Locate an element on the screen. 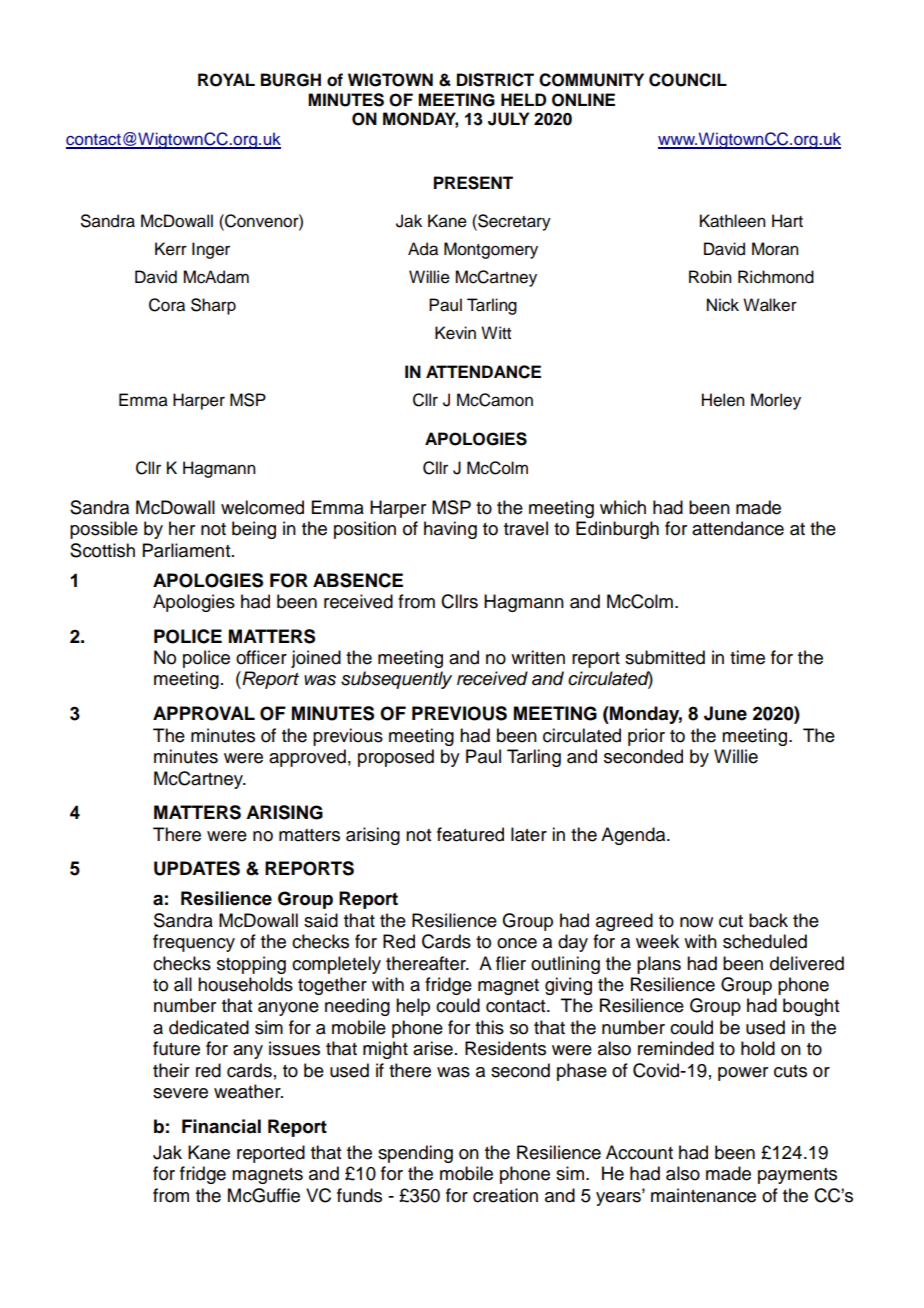 The width and height of the screenshot is (924, 1308). Financial is located at coordinates (221, 1126).
